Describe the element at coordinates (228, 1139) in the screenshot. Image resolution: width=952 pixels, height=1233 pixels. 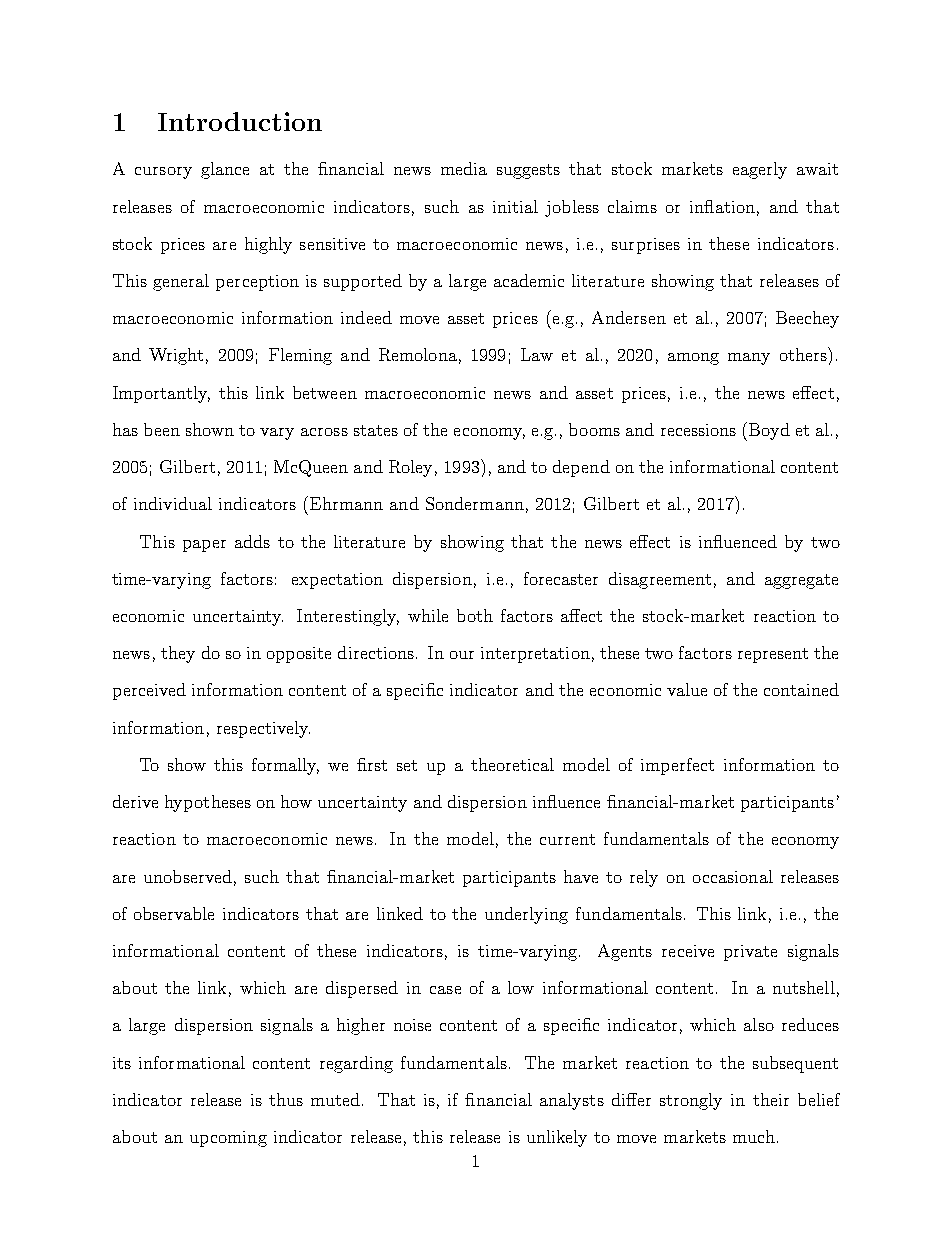
I see `upcoming` at that location.
